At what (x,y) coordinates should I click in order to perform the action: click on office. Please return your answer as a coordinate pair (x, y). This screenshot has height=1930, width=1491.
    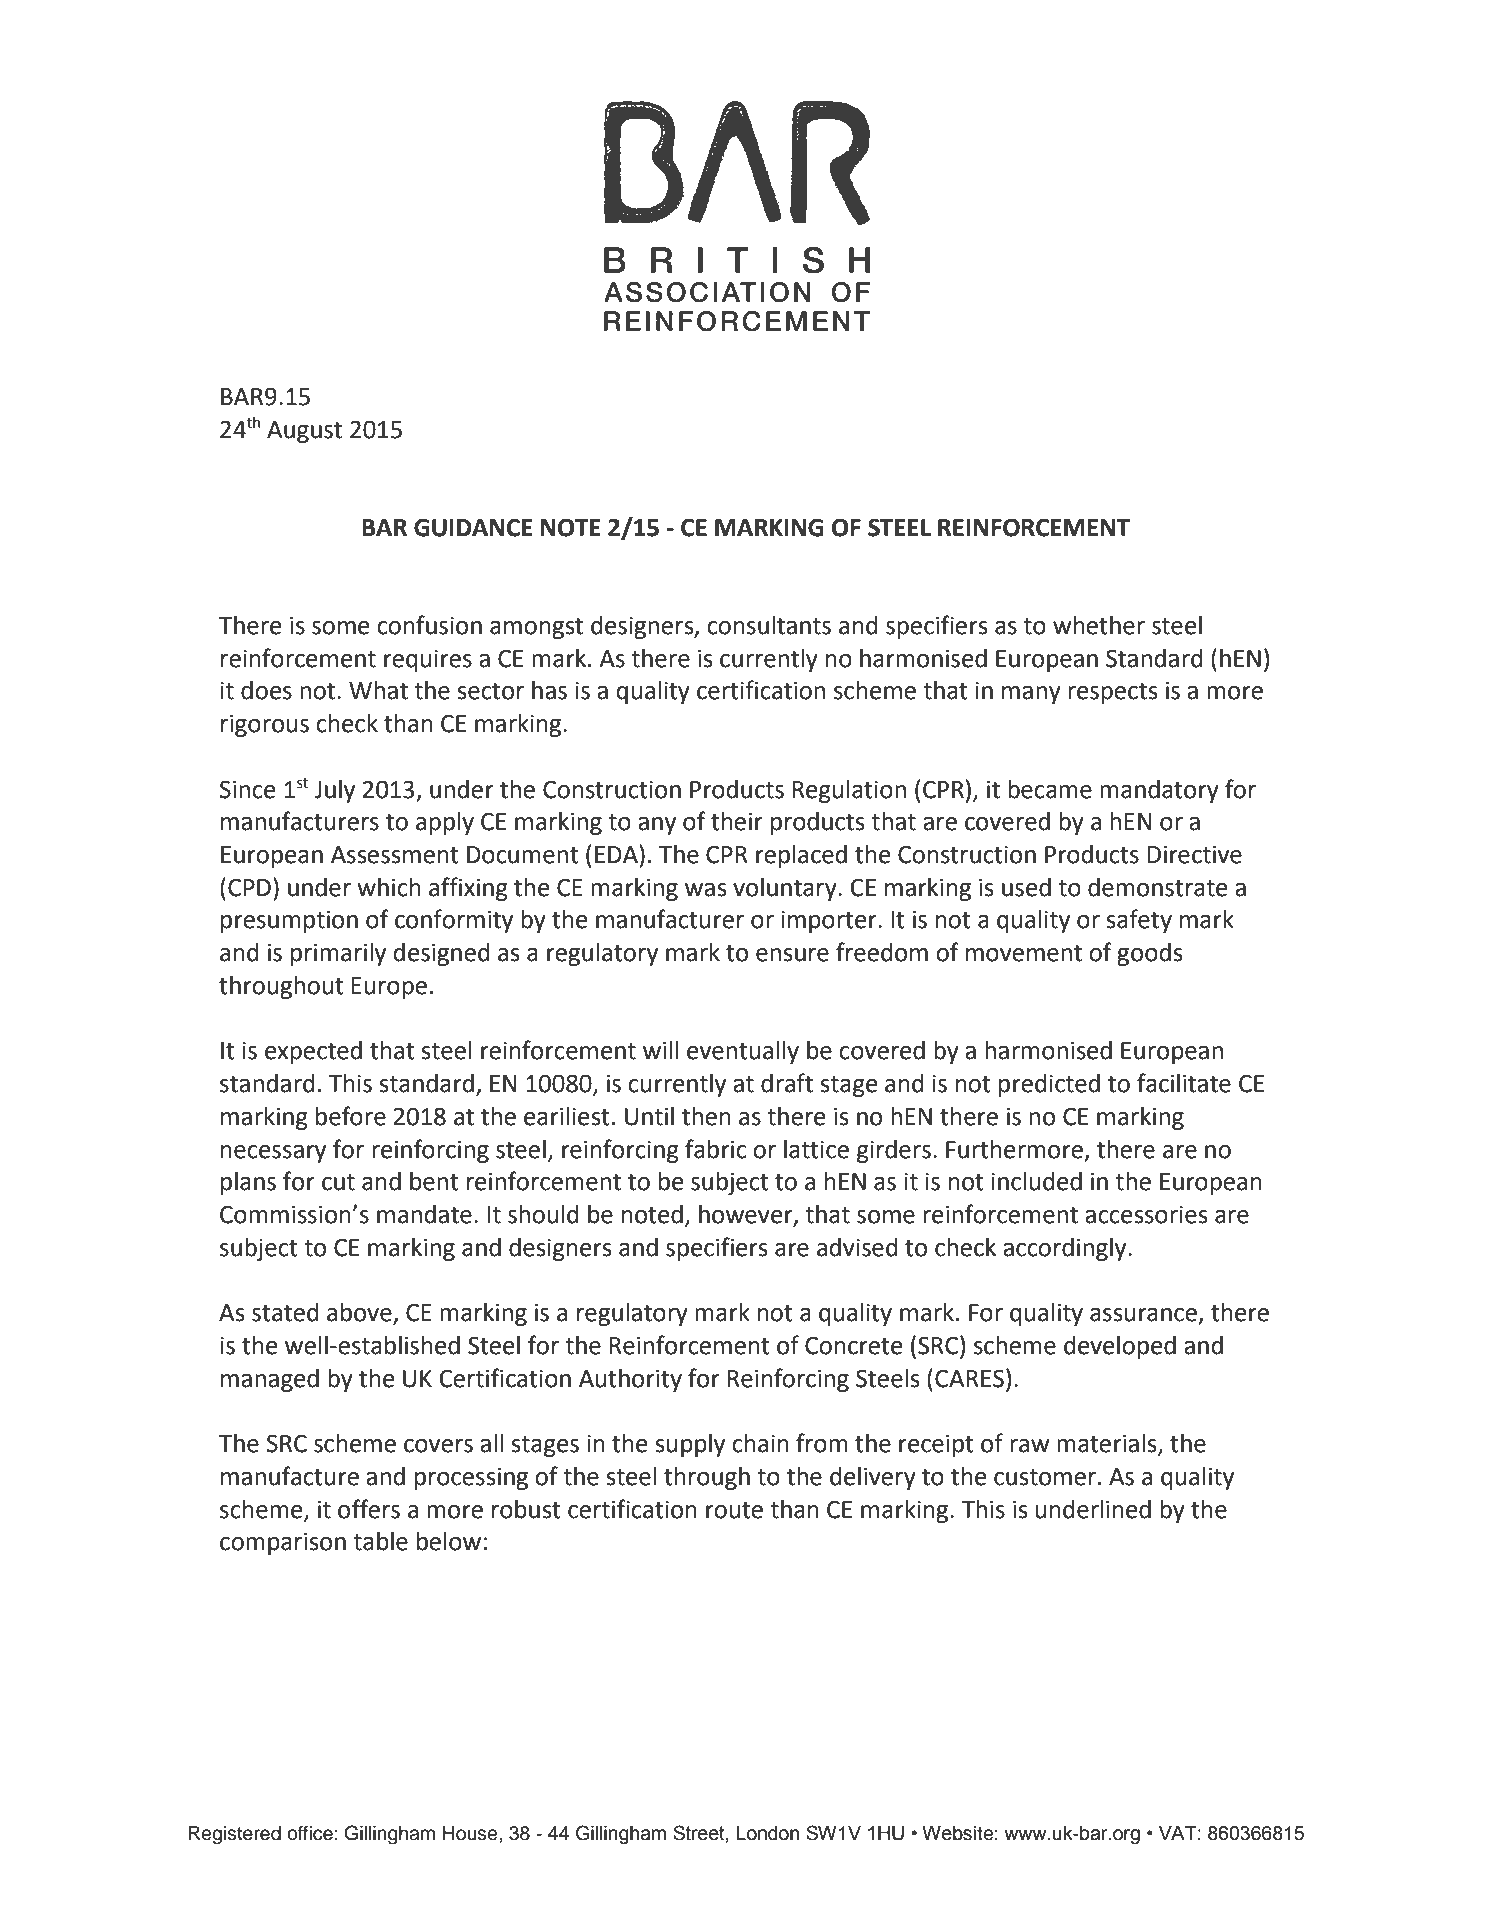
    Looking at the image, I should click on (310, 1833).
